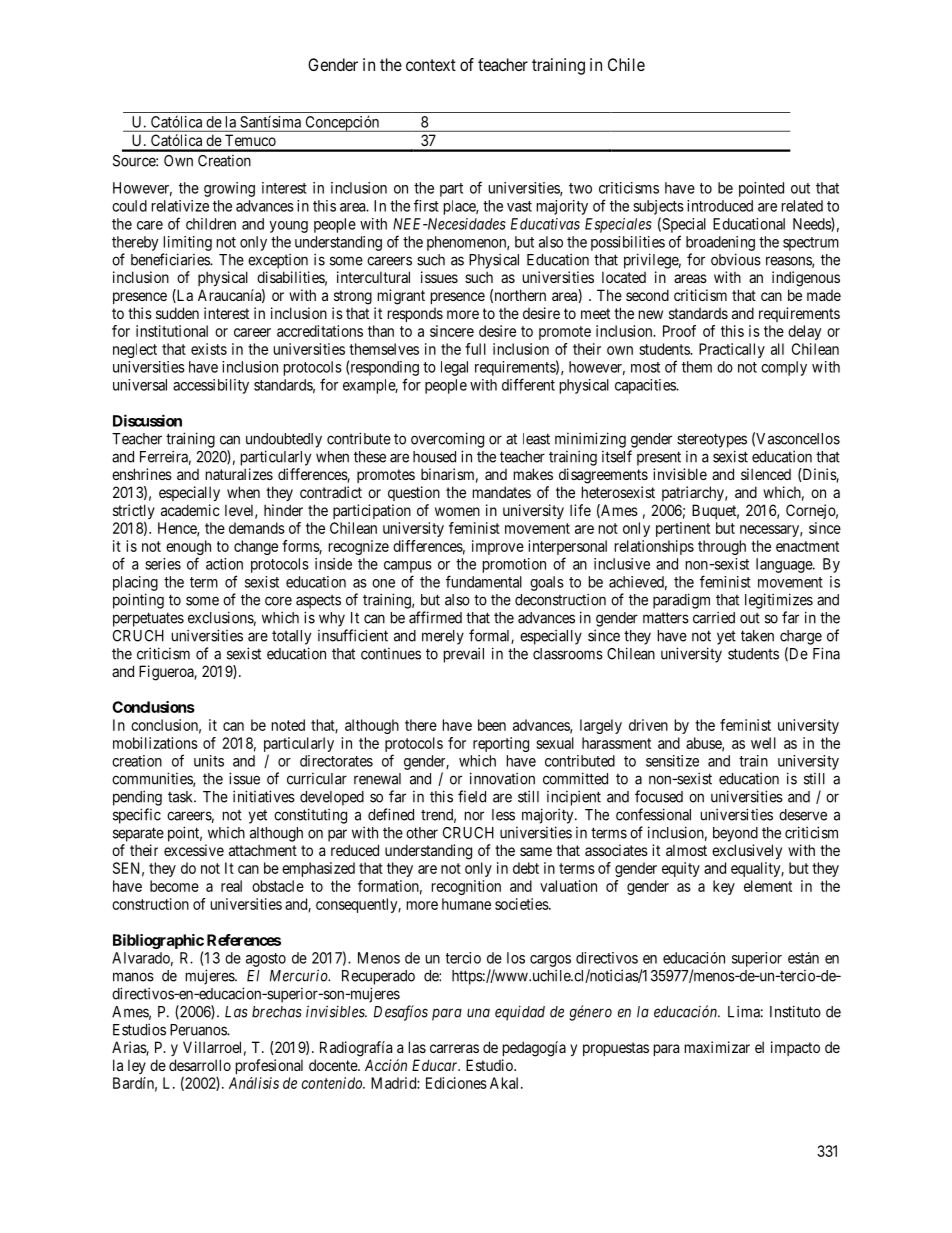 This image has width=952, height=1233. What do you see at coordinates (722, 547) in the image?
I see `through` at bounding box center [722, 547].
